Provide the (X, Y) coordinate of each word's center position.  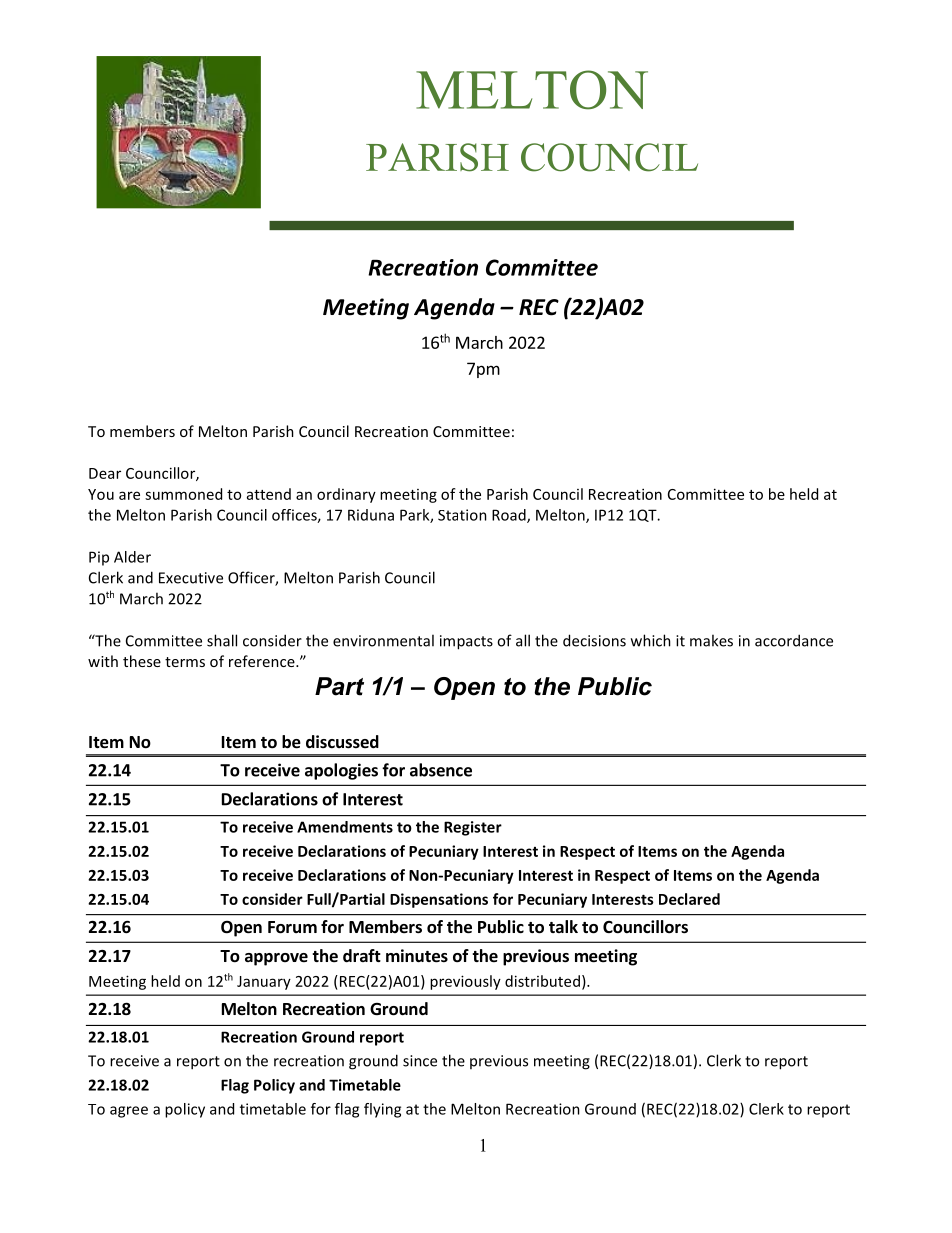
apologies (341, 771)
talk (563, 926)
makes (711, 640)
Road (510, 516)
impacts (466, 642)
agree (129, 1112)
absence (441, 770)
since (420, 1061)
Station (462, 515)
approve (276, 959)
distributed (542, 981)
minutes (417, 956)
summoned (183, 494)
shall (222, 640)
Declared (689, 899)
